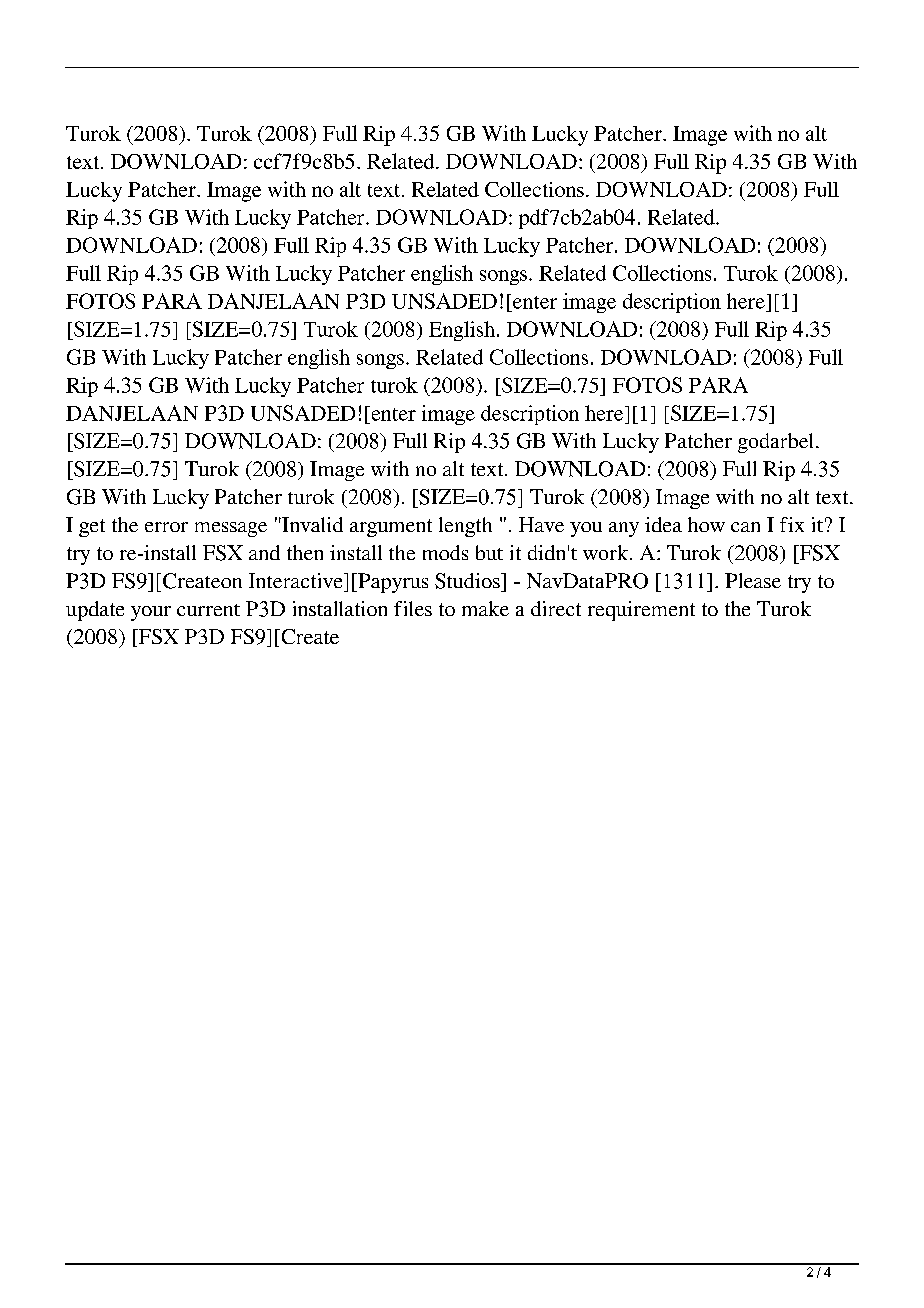 The image size is (924, 1308). What do you see at coordinates (166, 527) in the page?
I see `error` at bounding box center [166, 527].
